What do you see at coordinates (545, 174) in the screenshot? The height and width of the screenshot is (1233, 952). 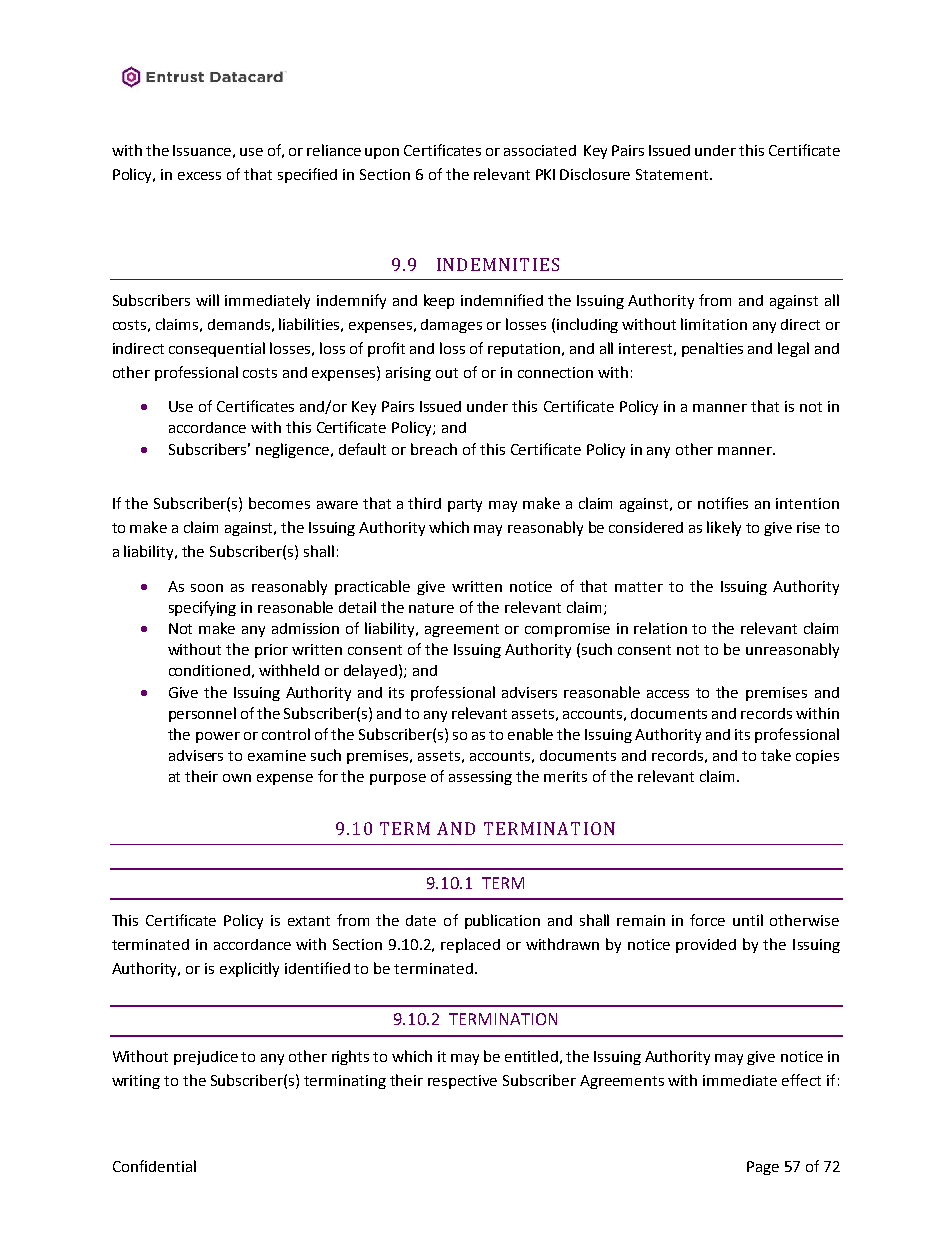 I see `PKI` at bounding box center [545, 174].
